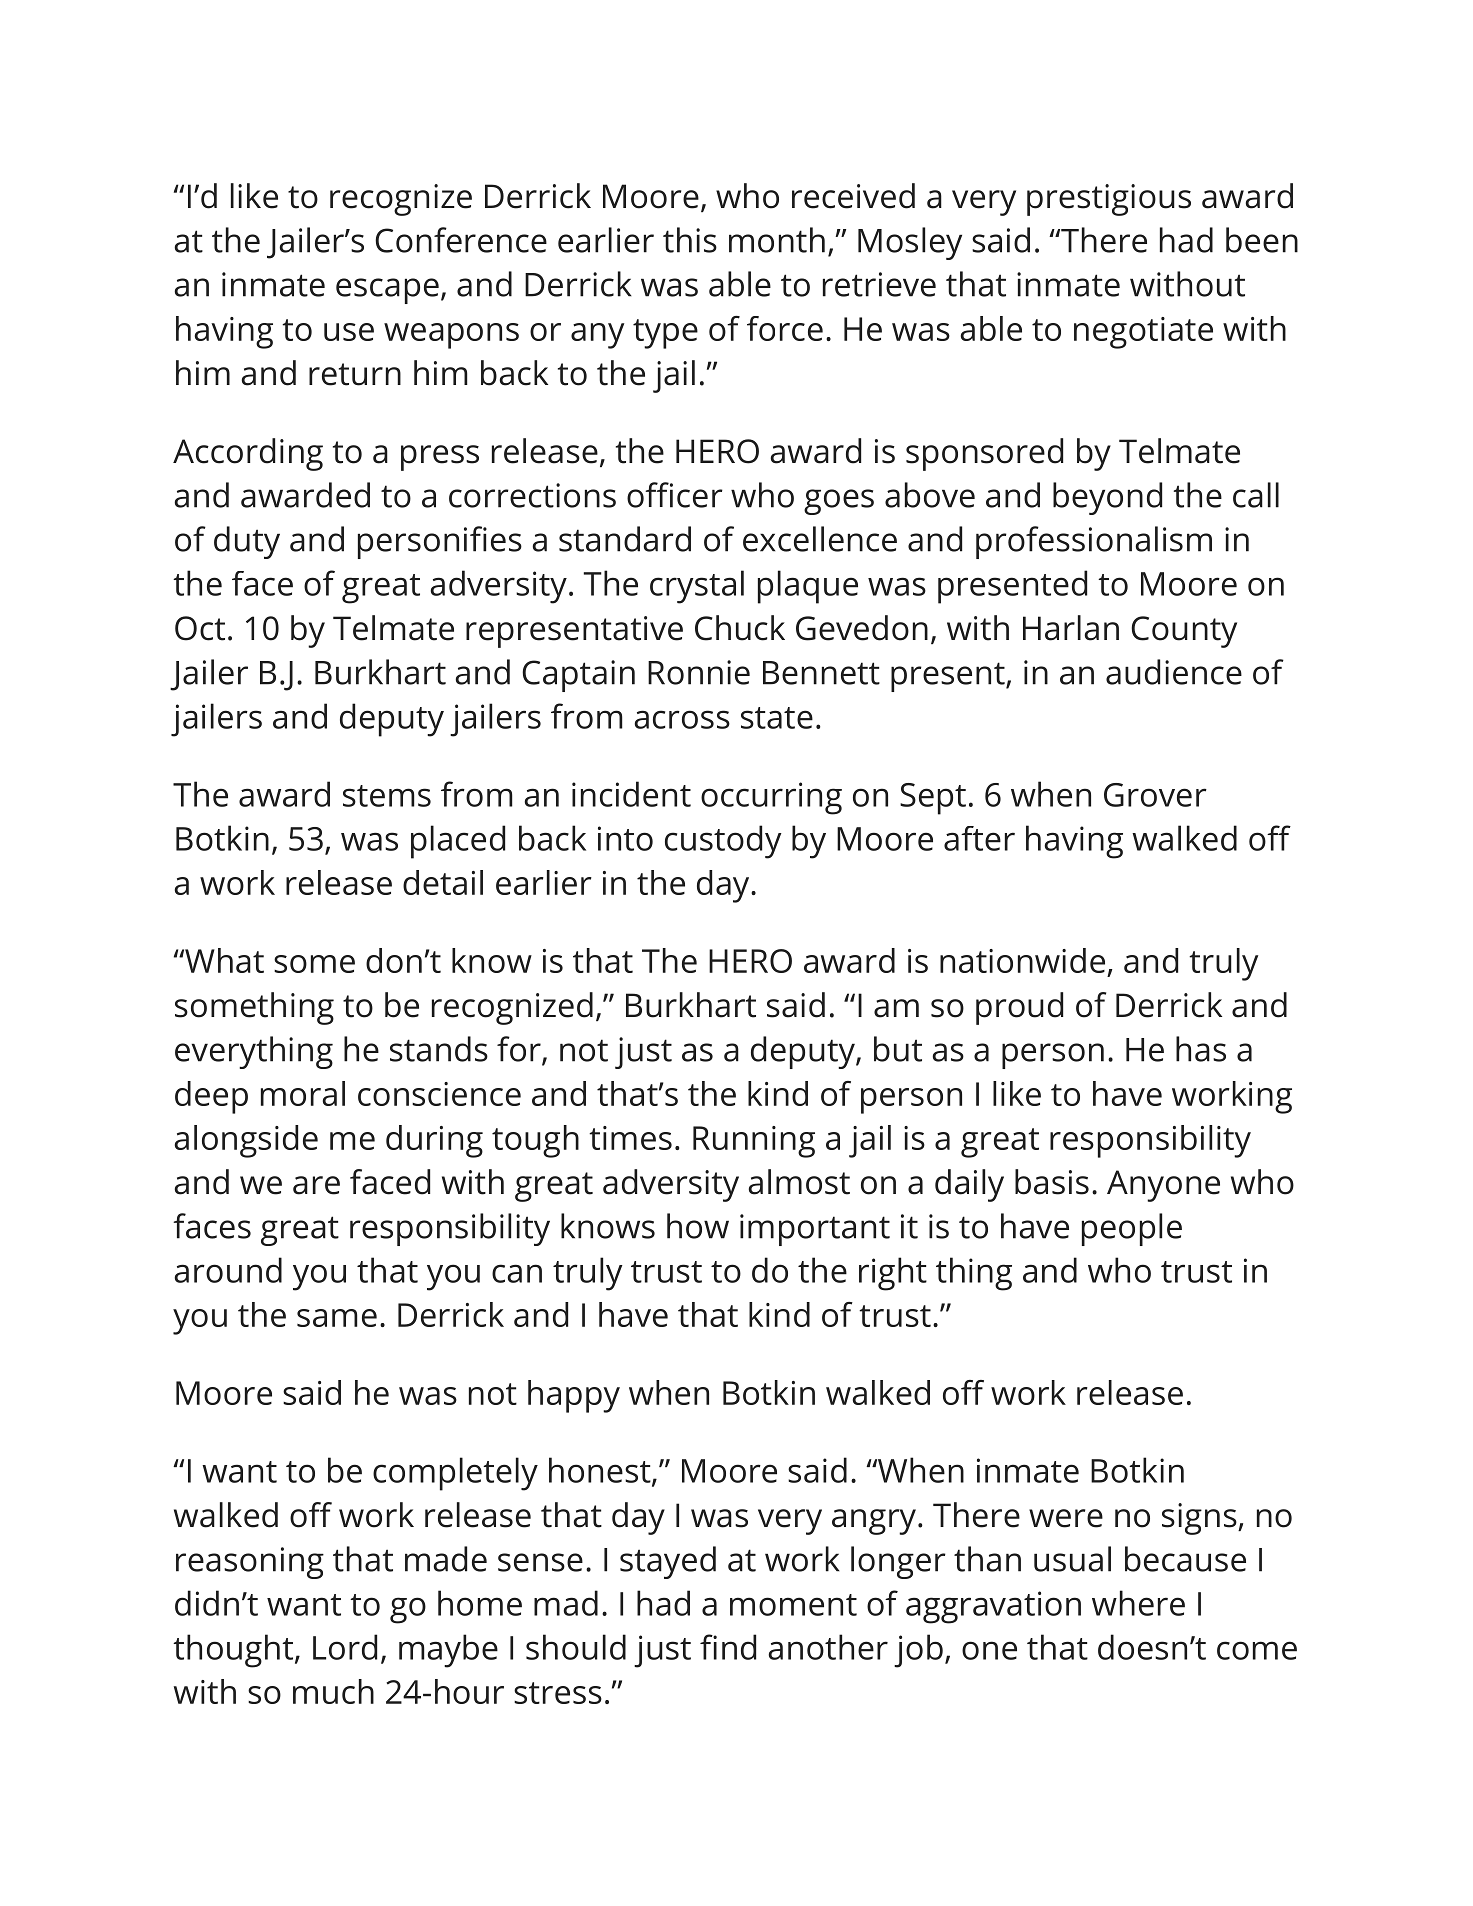  I want to click on Anyone, so click(1163, 1186).
